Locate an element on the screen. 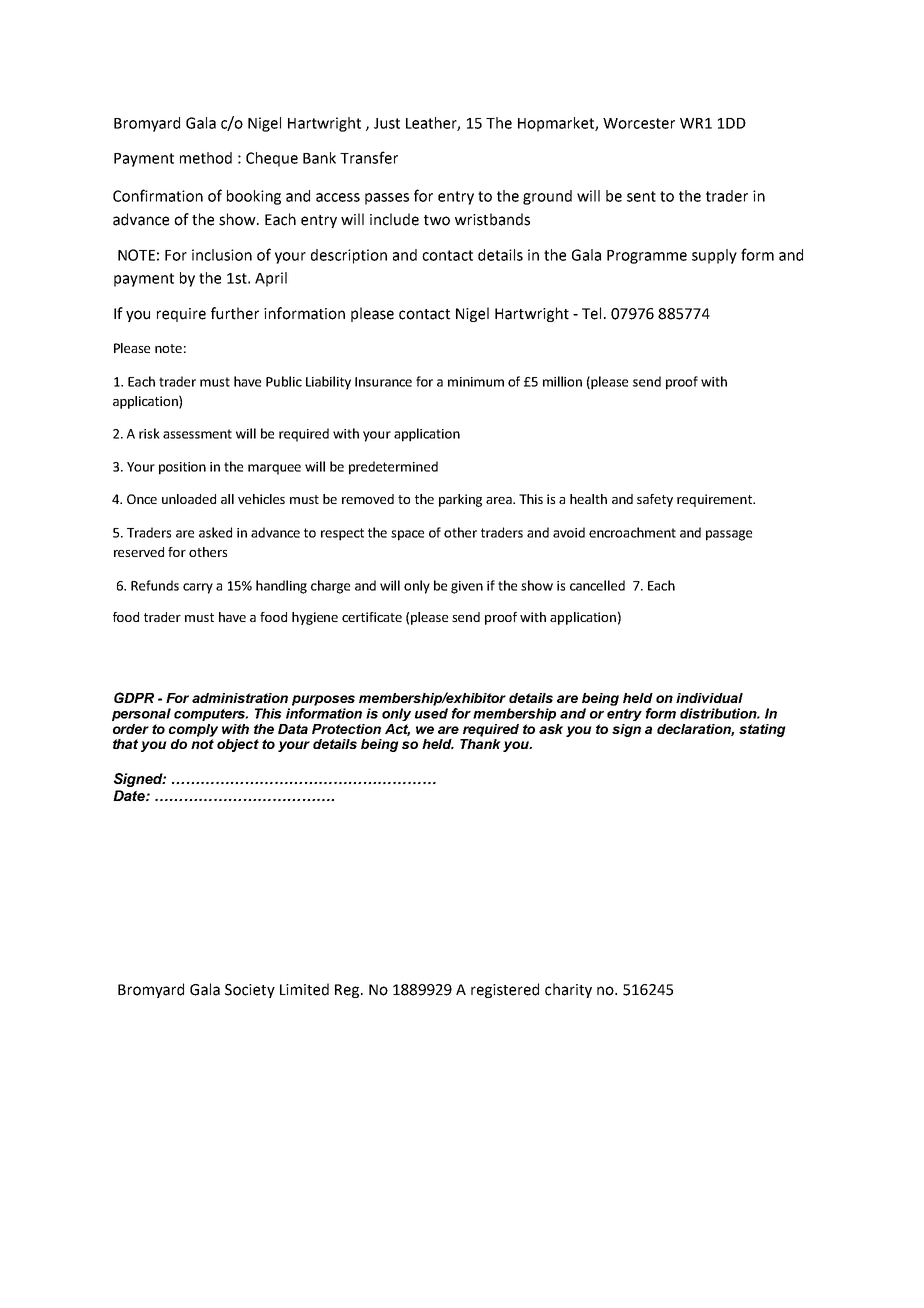 This screenshot has width=924, height=1308. Just is located at coordinates (387, 123).
